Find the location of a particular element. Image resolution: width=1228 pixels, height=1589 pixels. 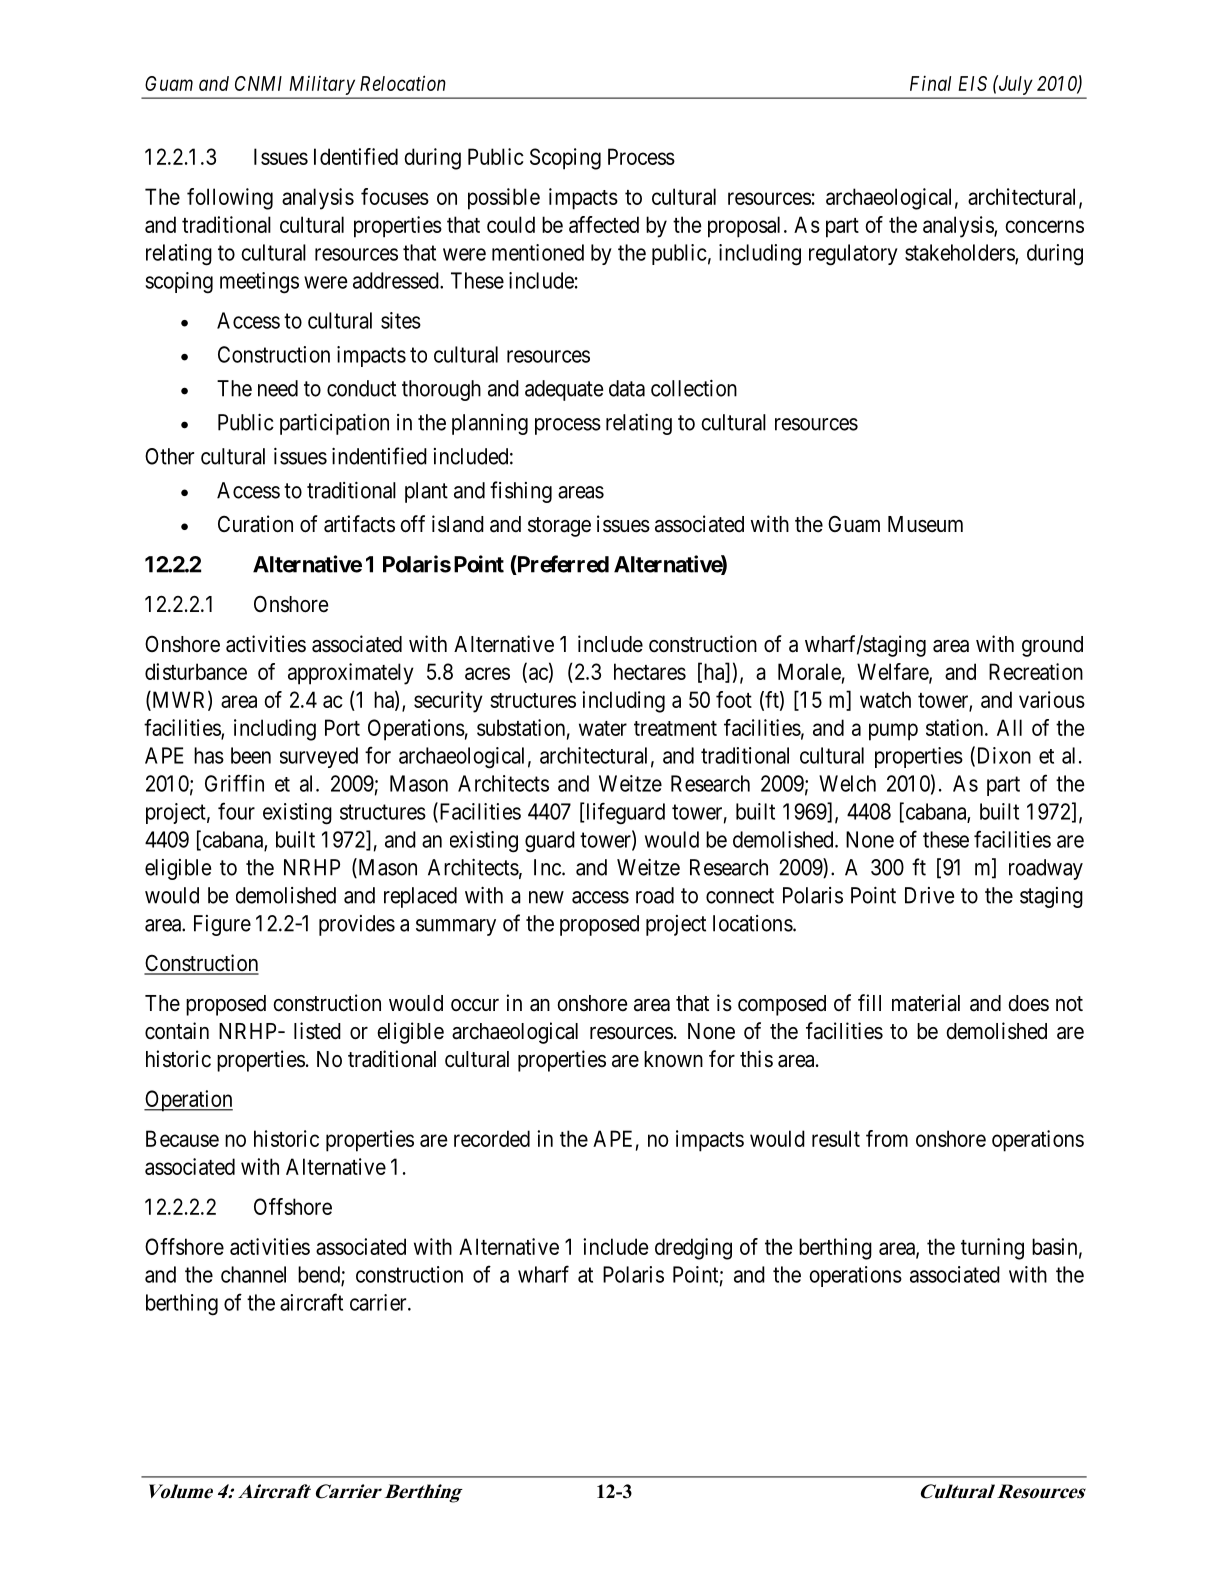

Military is located at coordinates (322, 85).
